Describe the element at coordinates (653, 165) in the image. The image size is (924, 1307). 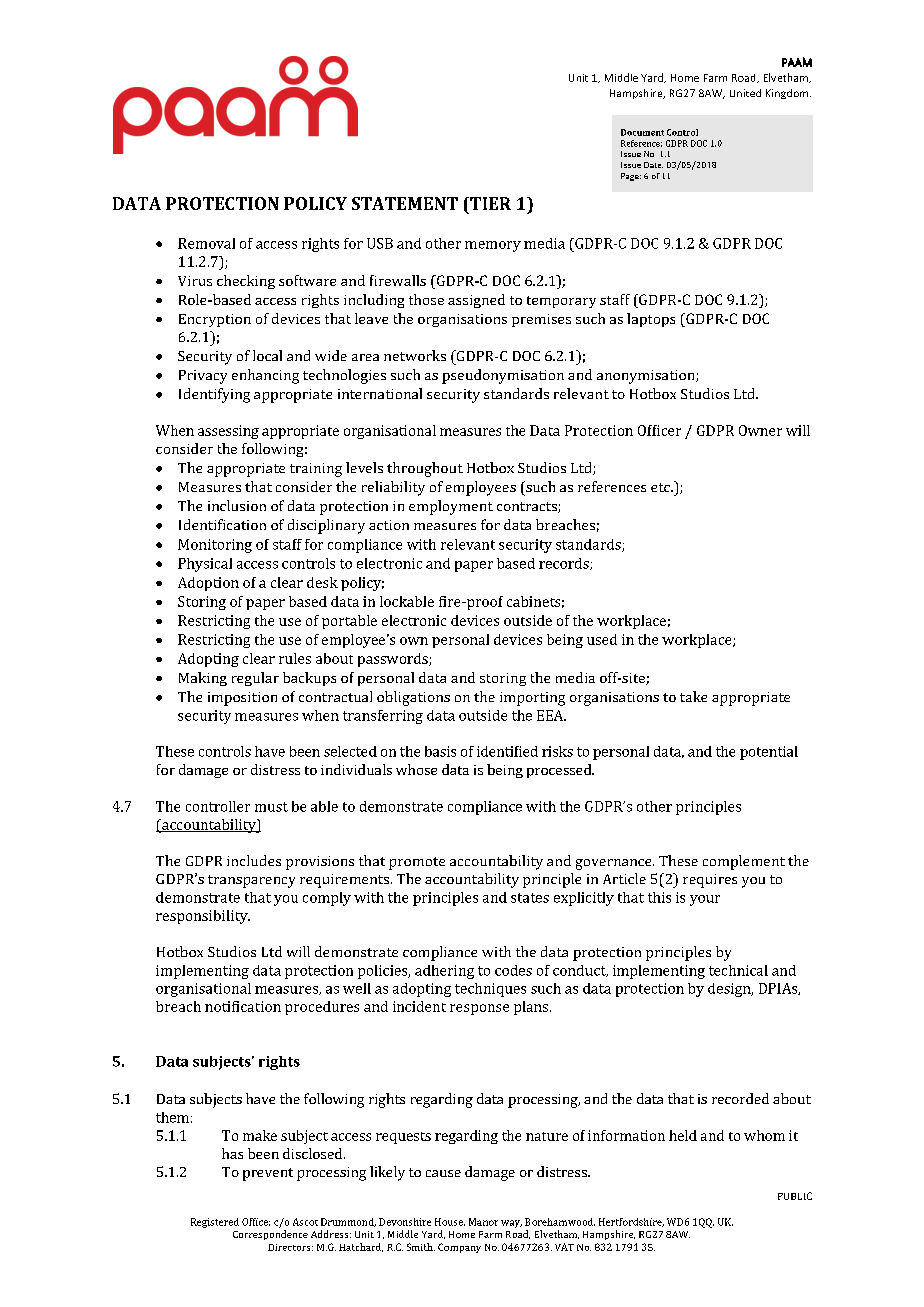
I see `Date` at that location.
